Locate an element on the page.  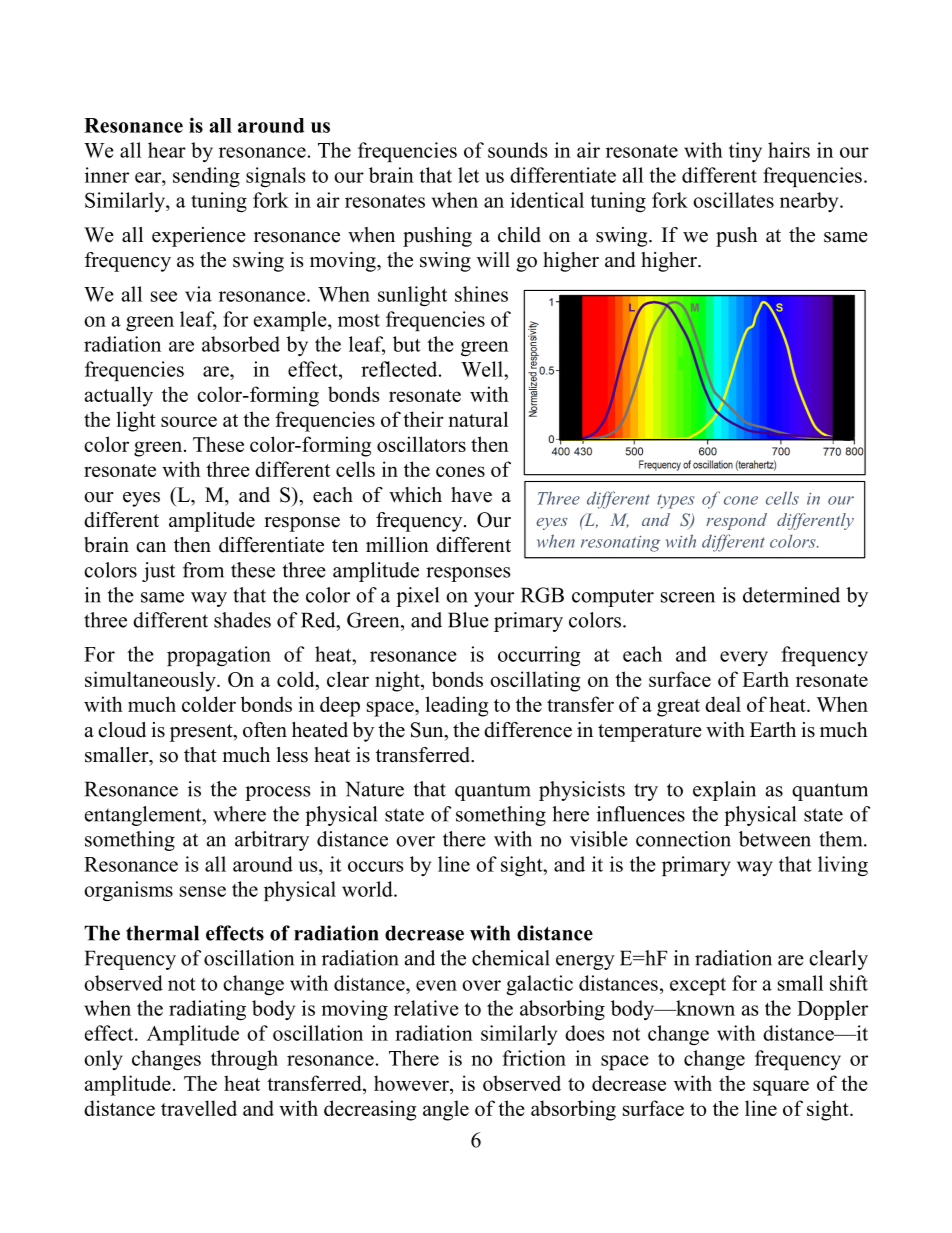
source is located at coordinates (189, 421).
